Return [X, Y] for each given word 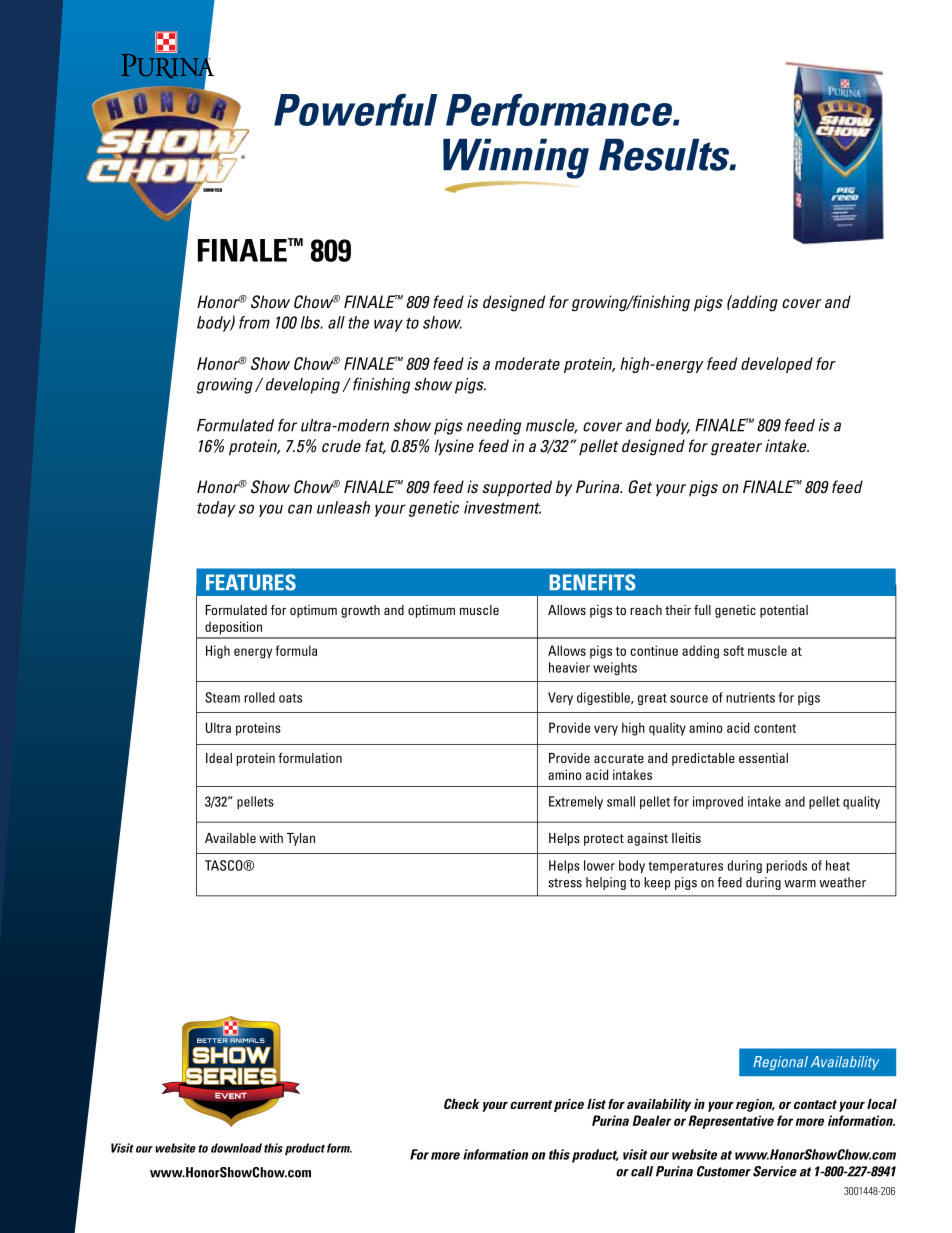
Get [640, 487]
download [236, 1148]
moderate [527, 363]
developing [303, 386]
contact [815, 1104]
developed [777, 365]
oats [290, 698]
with [271, 838]
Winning [516, 159]
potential [784, 611]
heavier [569, 667]
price [569, 1105]
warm [800, 884]
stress [565, 883]
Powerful [355, 110]
